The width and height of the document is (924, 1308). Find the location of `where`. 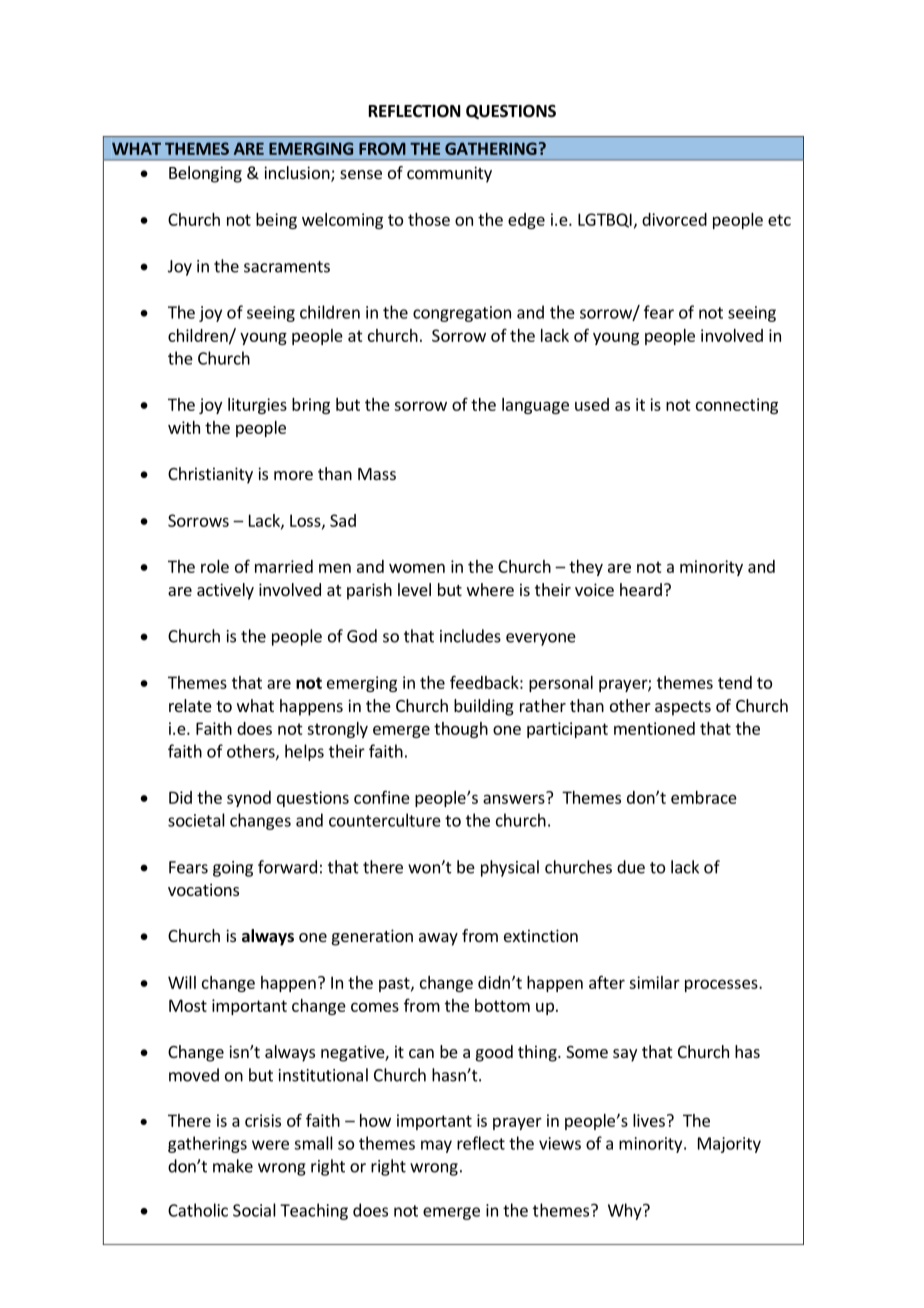

where is located at coordinates (490, 589).
